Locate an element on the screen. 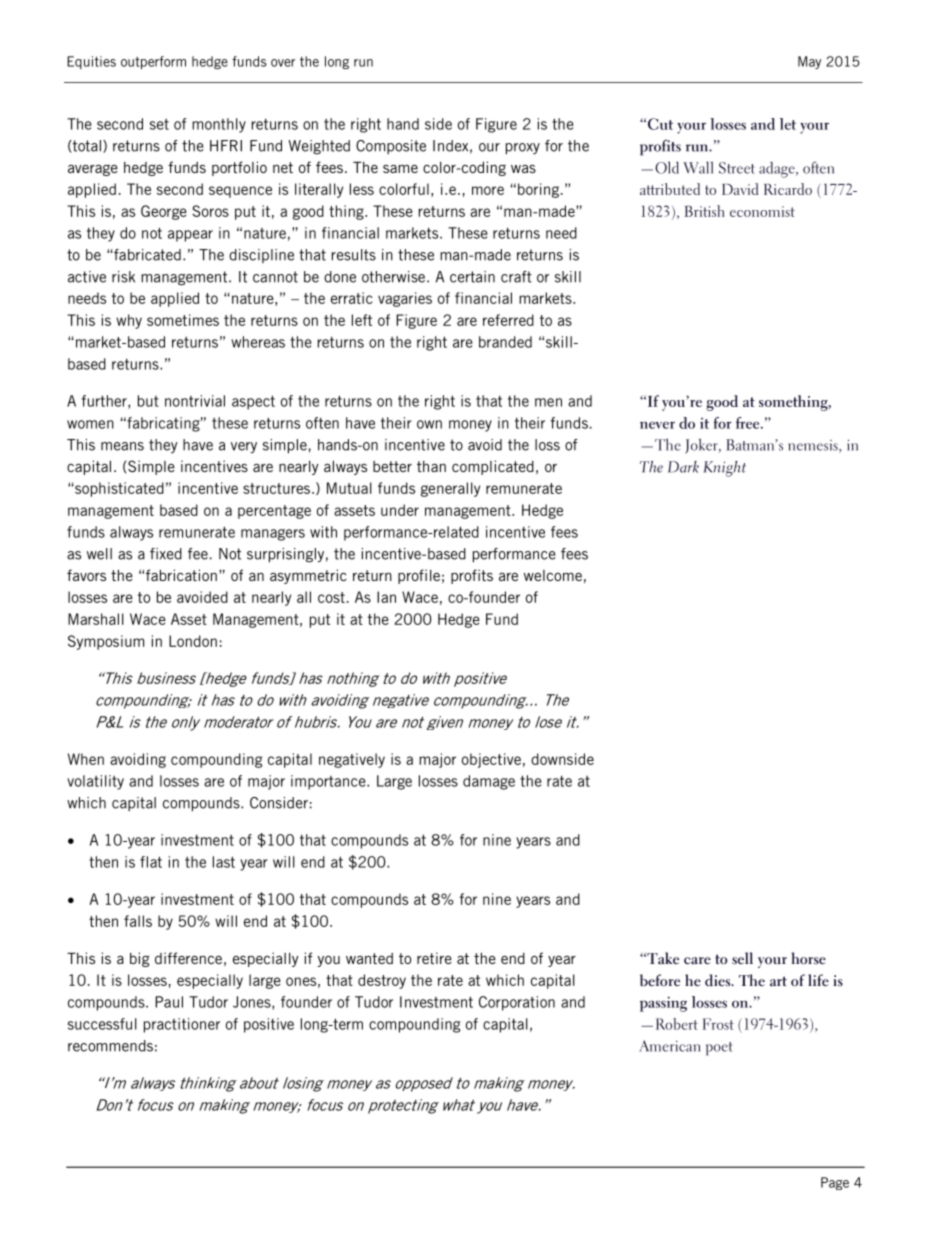 The height and width of the screenshot is (1233, 952). proxy is located at coordinates (523, 149).
